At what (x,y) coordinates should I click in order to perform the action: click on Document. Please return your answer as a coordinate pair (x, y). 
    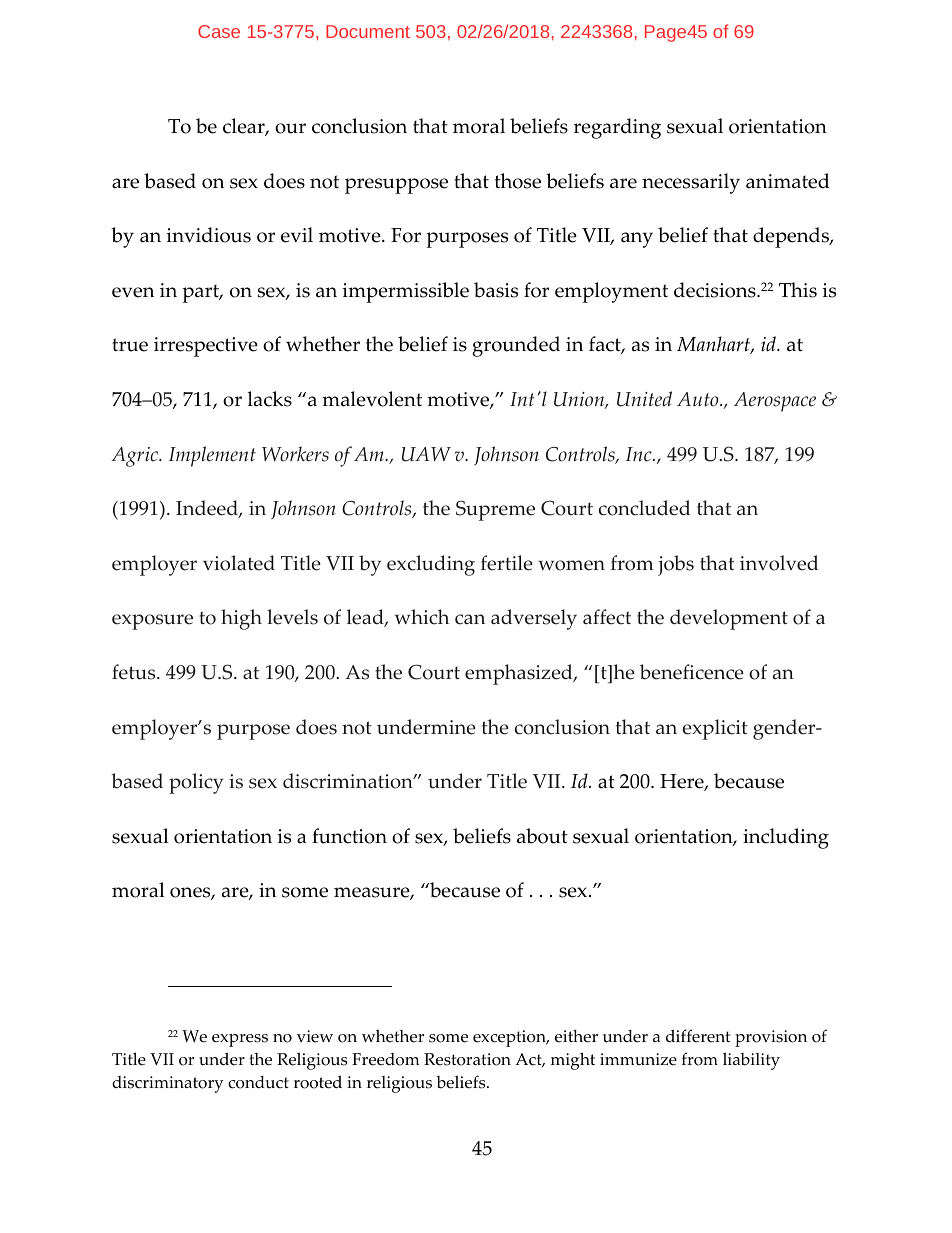
    Looking at the image, I should click on (368, 31).
